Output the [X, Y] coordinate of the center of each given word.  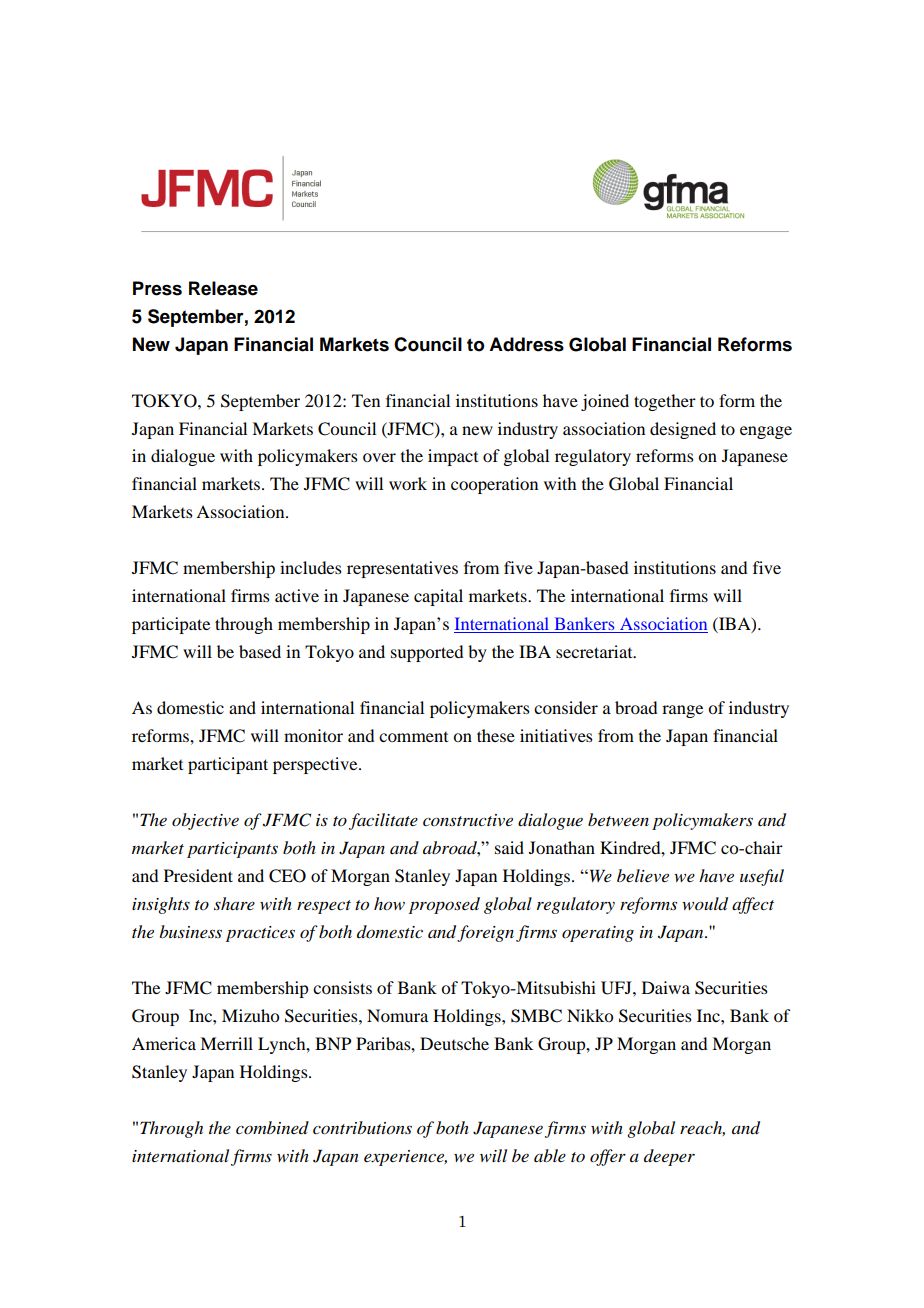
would [705, 904]
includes [311, 567]
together [665, 402]
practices [260, 934]
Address [526, 344]
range [682, 711]
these [496, 735]
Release [223, 288]
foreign [485, 933]
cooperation [494, 485]
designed [683, 430]
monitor [313, 735]
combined [272, 1127]
